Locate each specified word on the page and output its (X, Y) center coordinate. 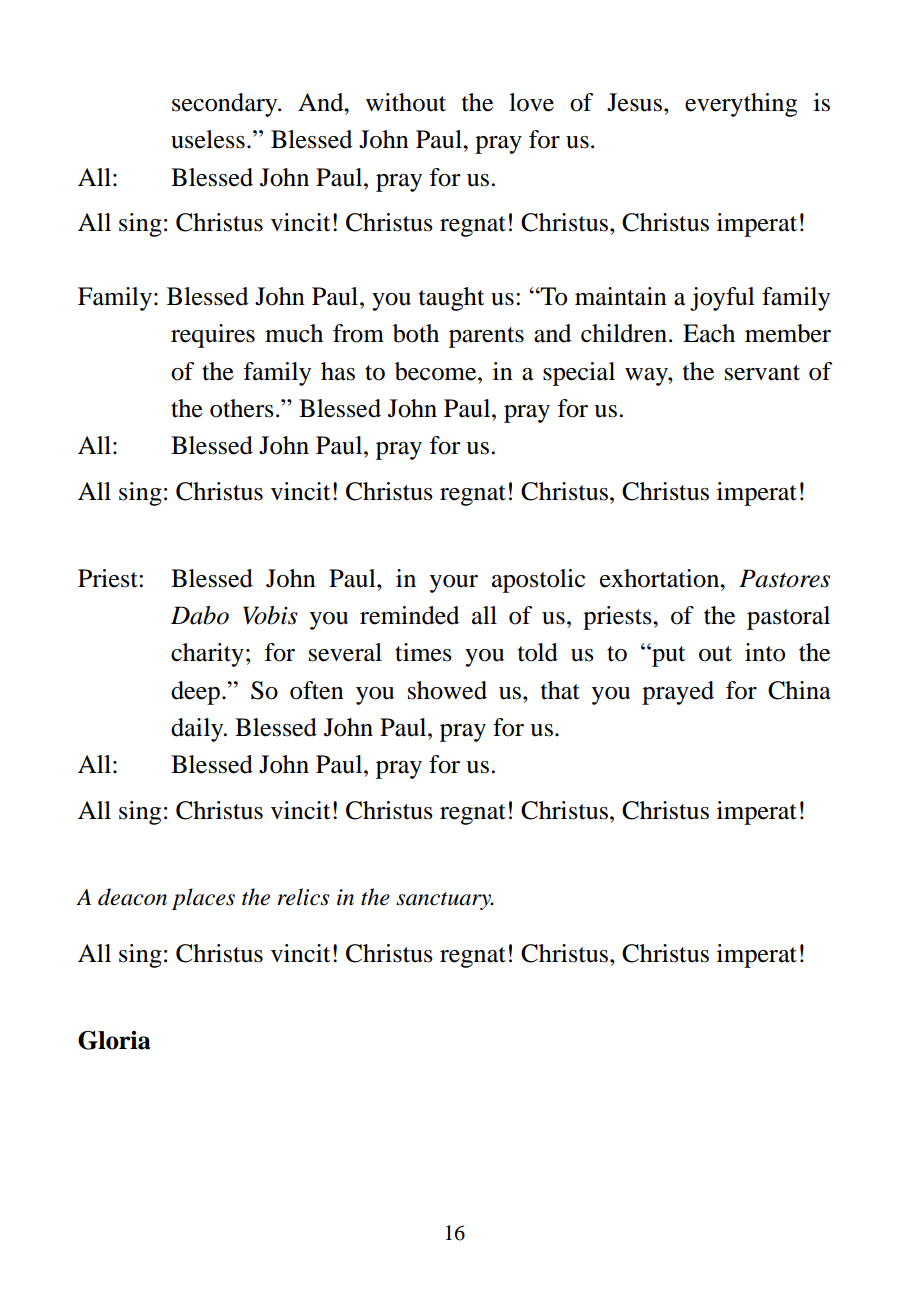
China (799, 690)
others (242, 408)
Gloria (114, 1040)
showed (447, 690)
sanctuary (445, 901)
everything (741, 105)
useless (208, 139)
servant (762, 373)
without (406, 102)
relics (303, 897)
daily (198, 730)
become (437, 371)
